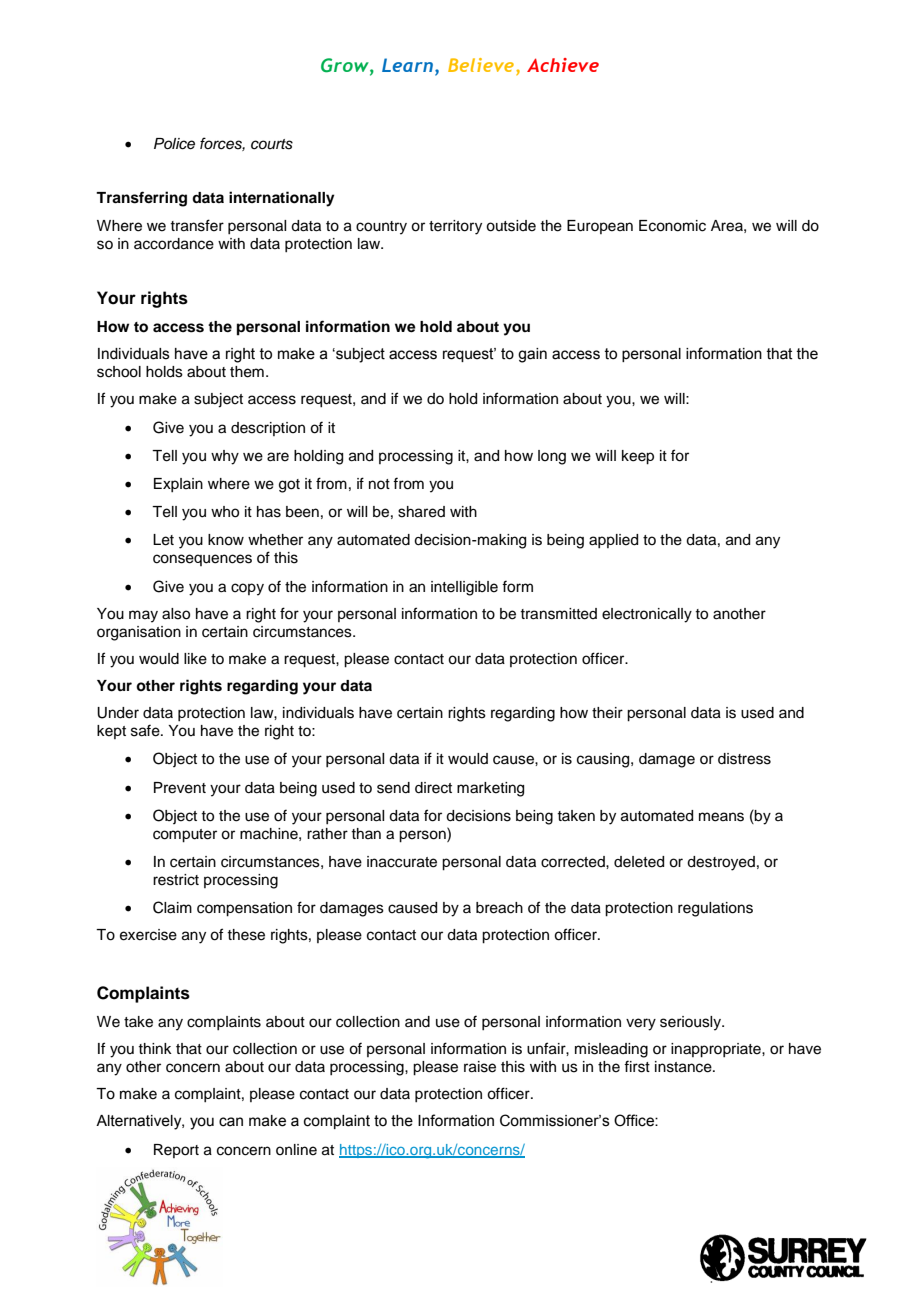  I want to click on electronically, so click(647, 615).
